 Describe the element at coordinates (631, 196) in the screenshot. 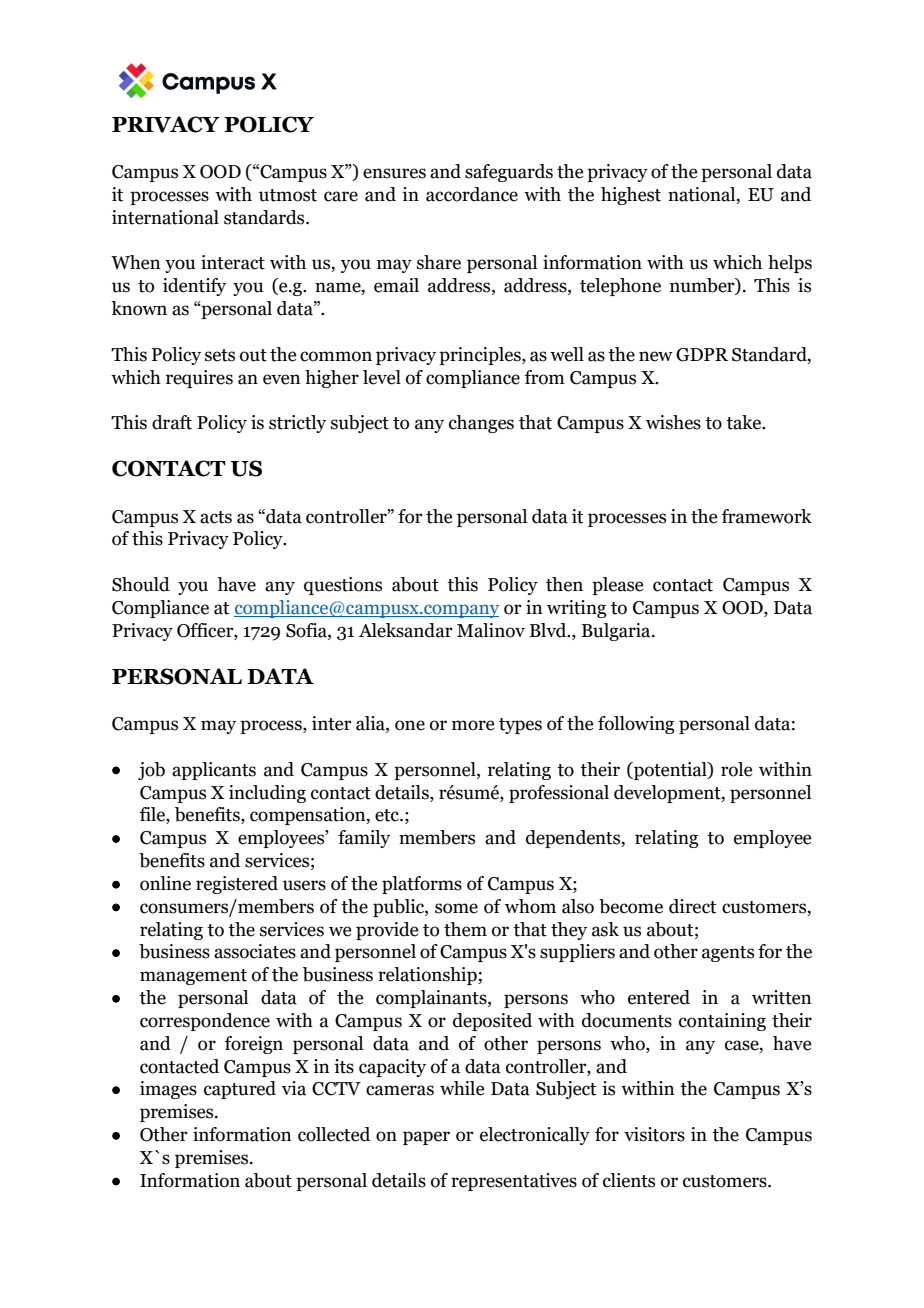

I see `highest` at that location.
